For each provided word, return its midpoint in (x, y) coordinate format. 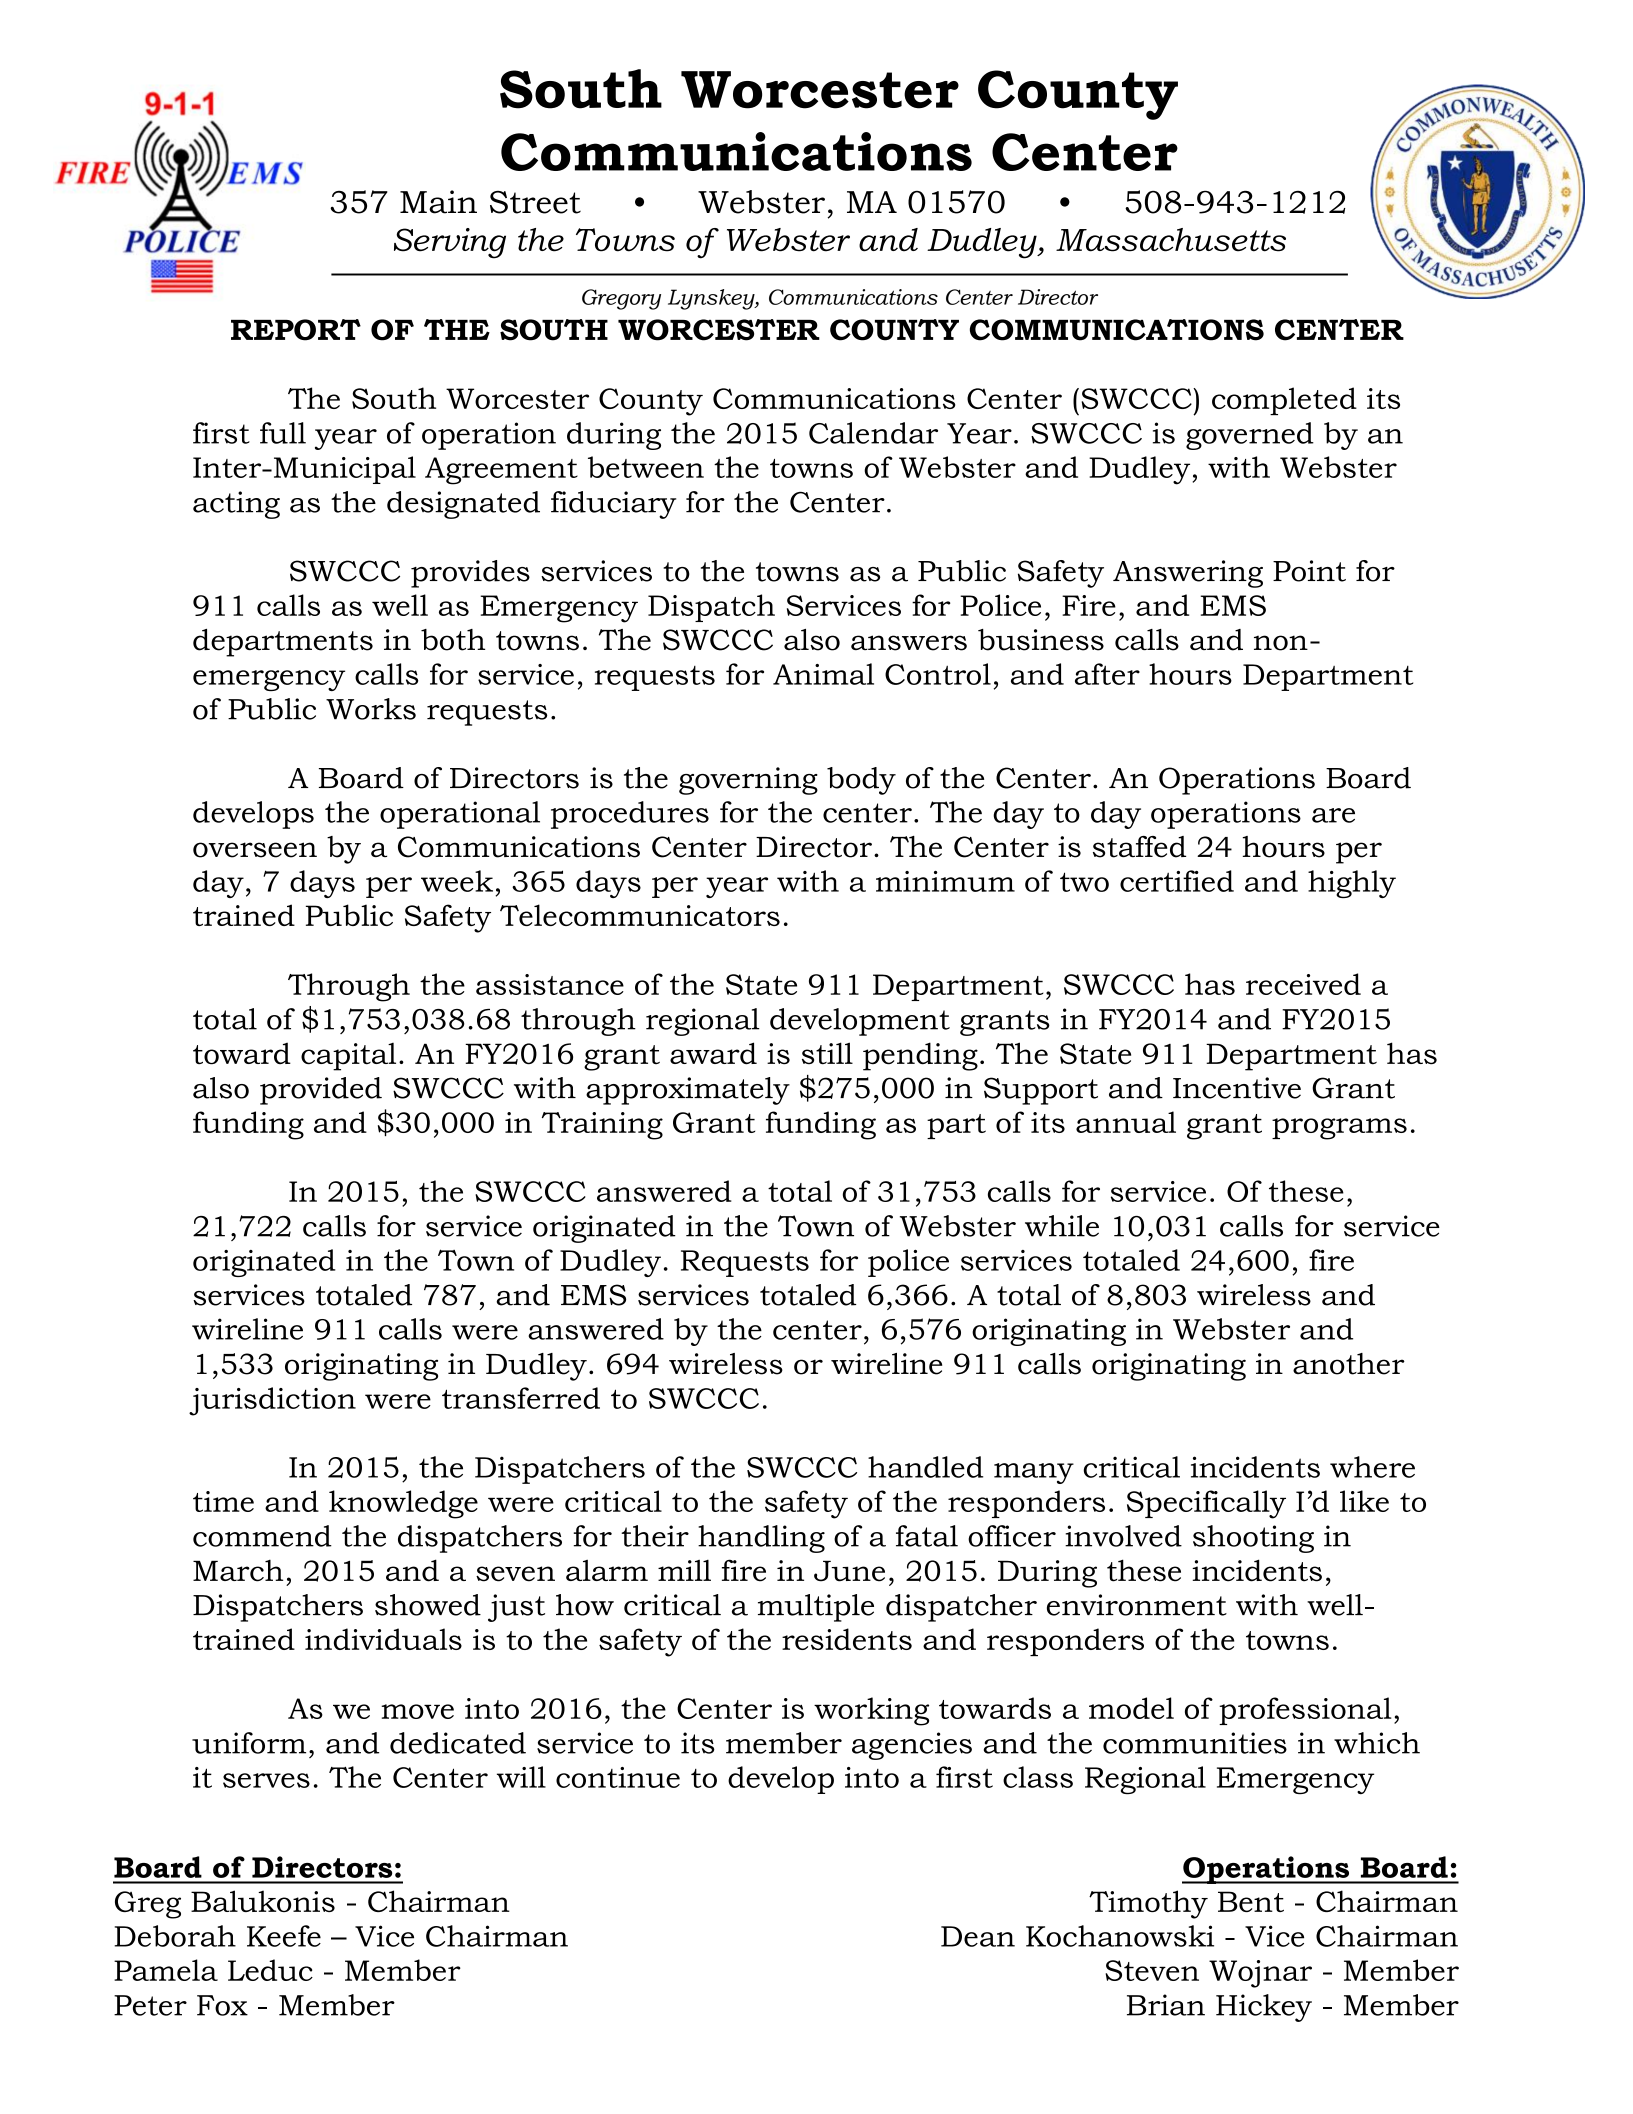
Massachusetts (1171, 240)
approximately (688, 1091)
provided (321, 1091)
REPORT (296, 330)
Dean (978, 1936)
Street (535, 202)
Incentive (1237, 1088)
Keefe (284, 1936)
